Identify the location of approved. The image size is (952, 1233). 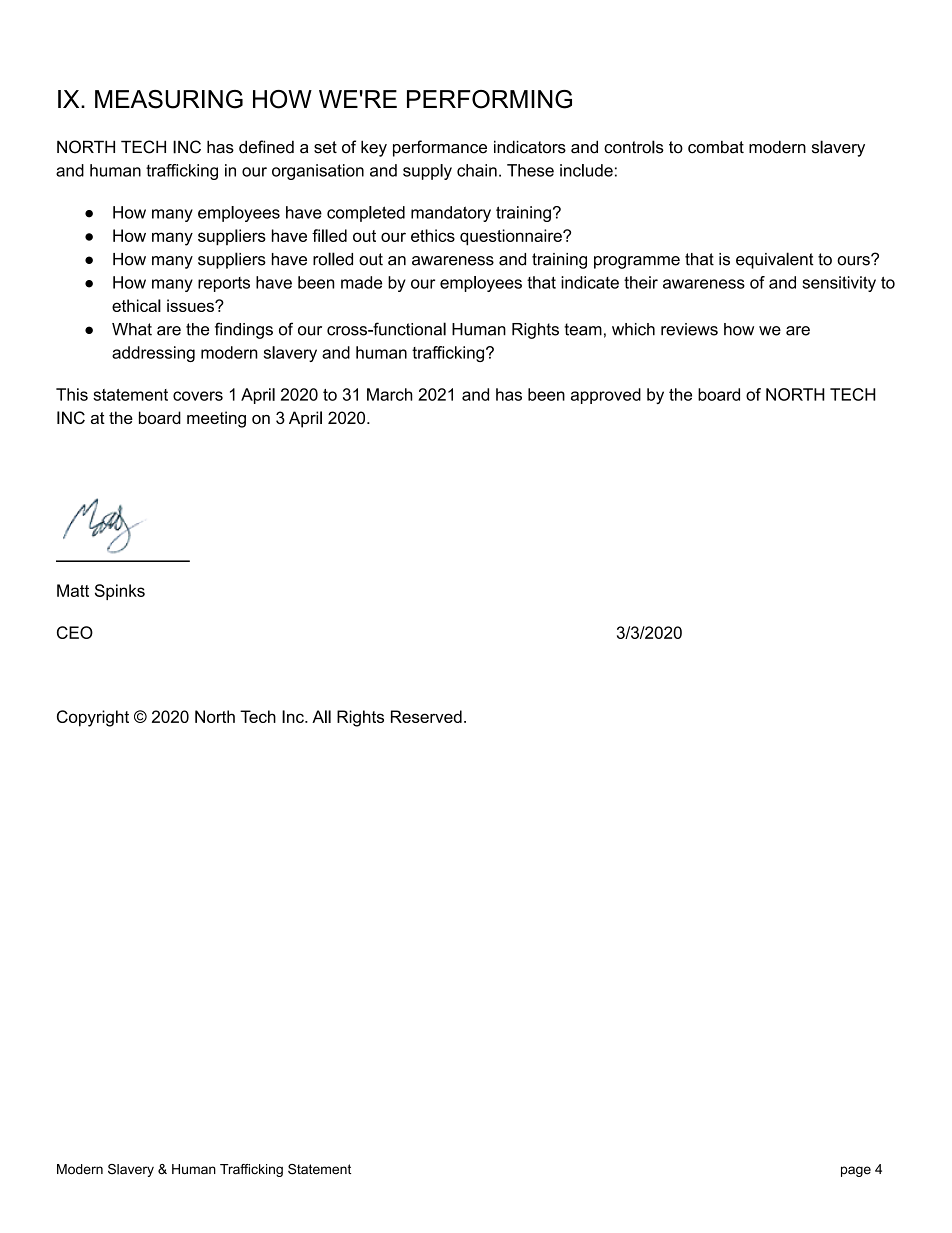
(606, 396).
